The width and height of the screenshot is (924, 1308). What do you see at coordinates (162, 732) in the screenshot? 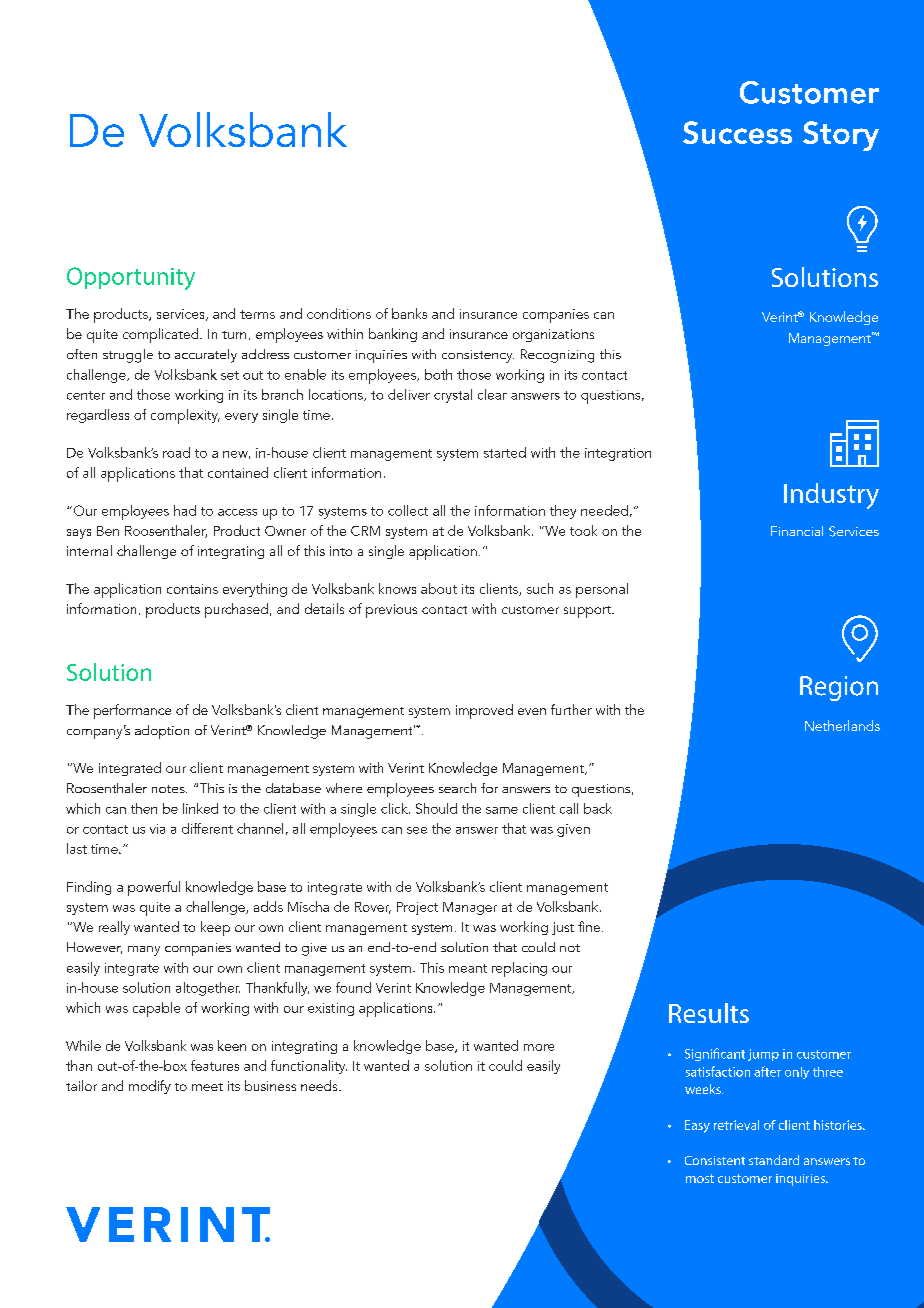
I see `adoption` at bounding box center [162, 732].
